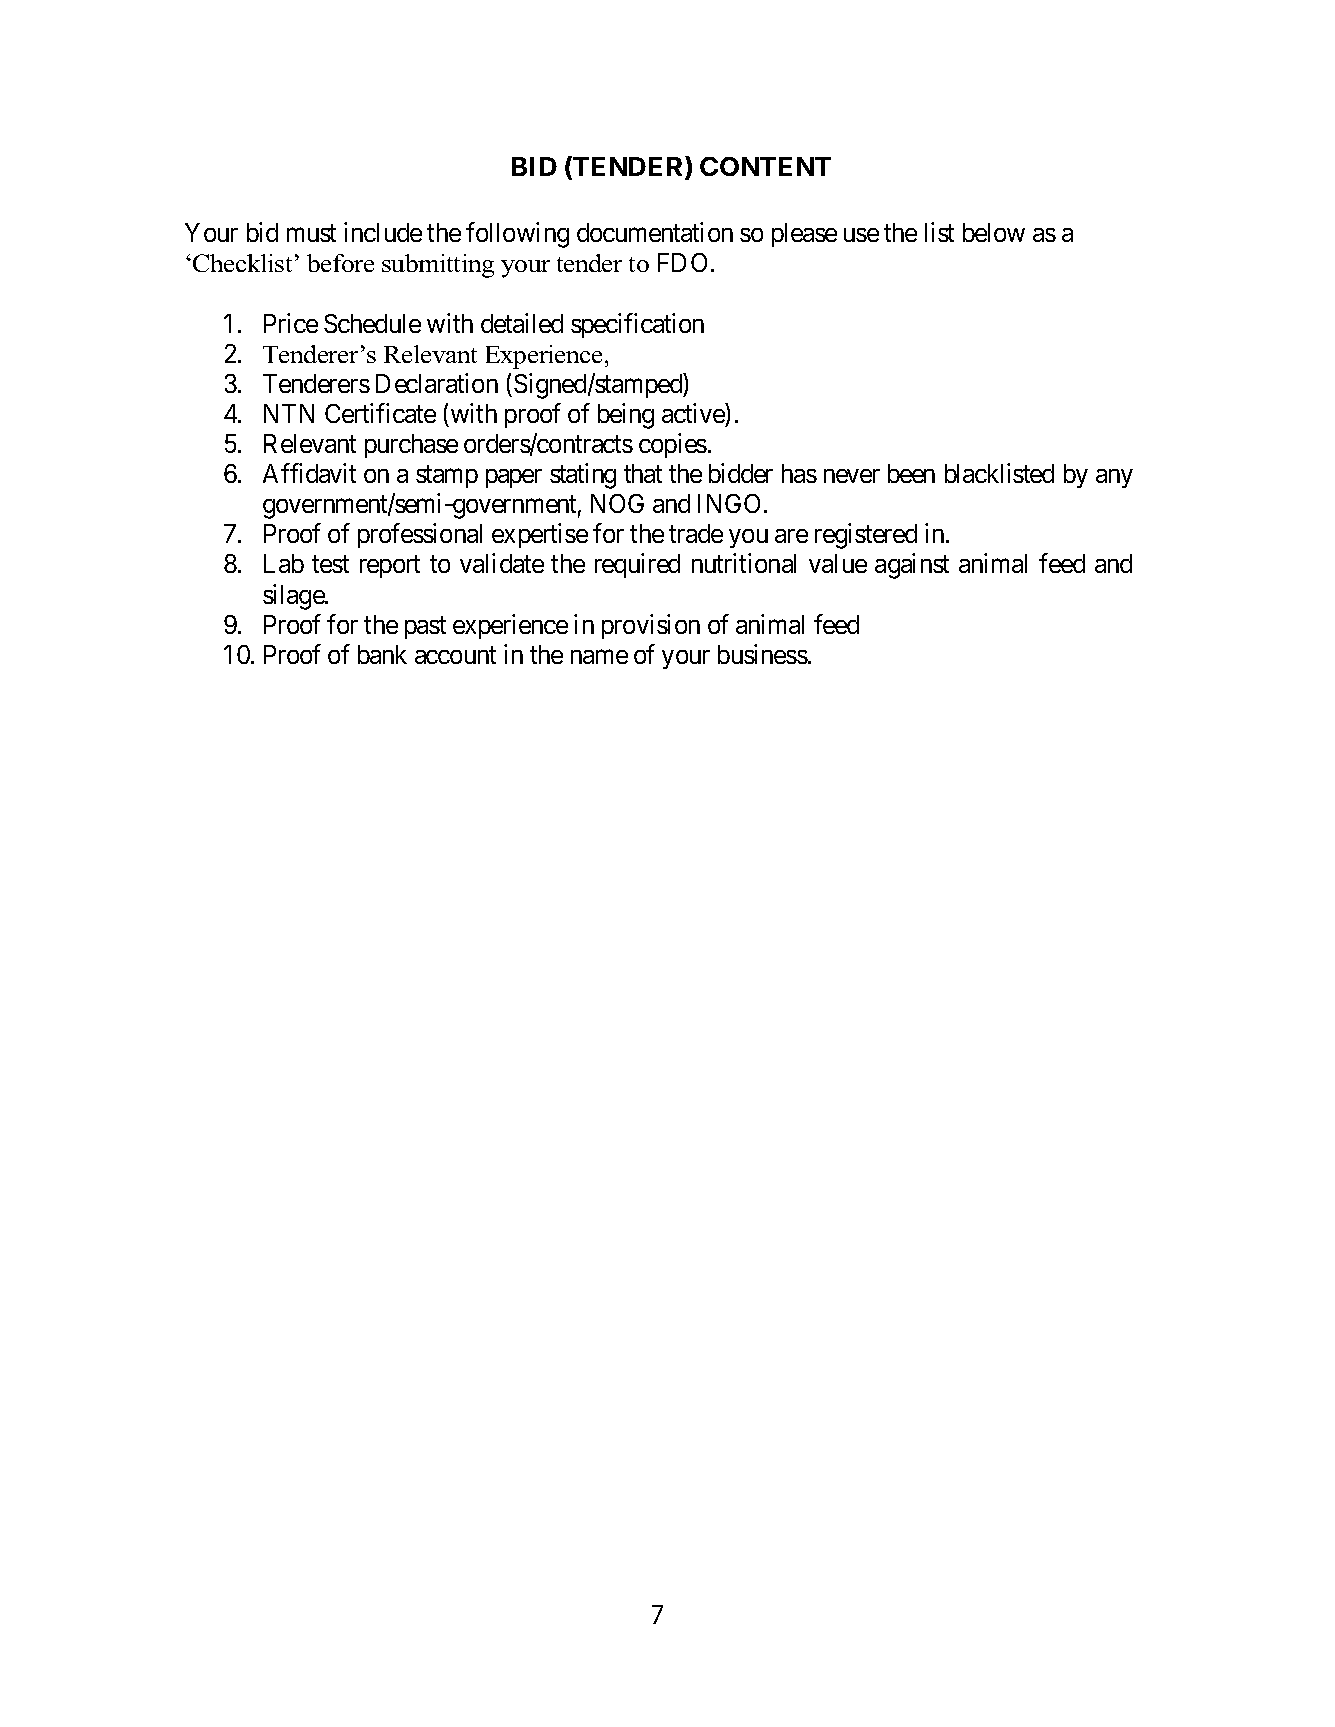 The width and height of the page is (1335, 1727). I want to click on been, so click(911, 473).
